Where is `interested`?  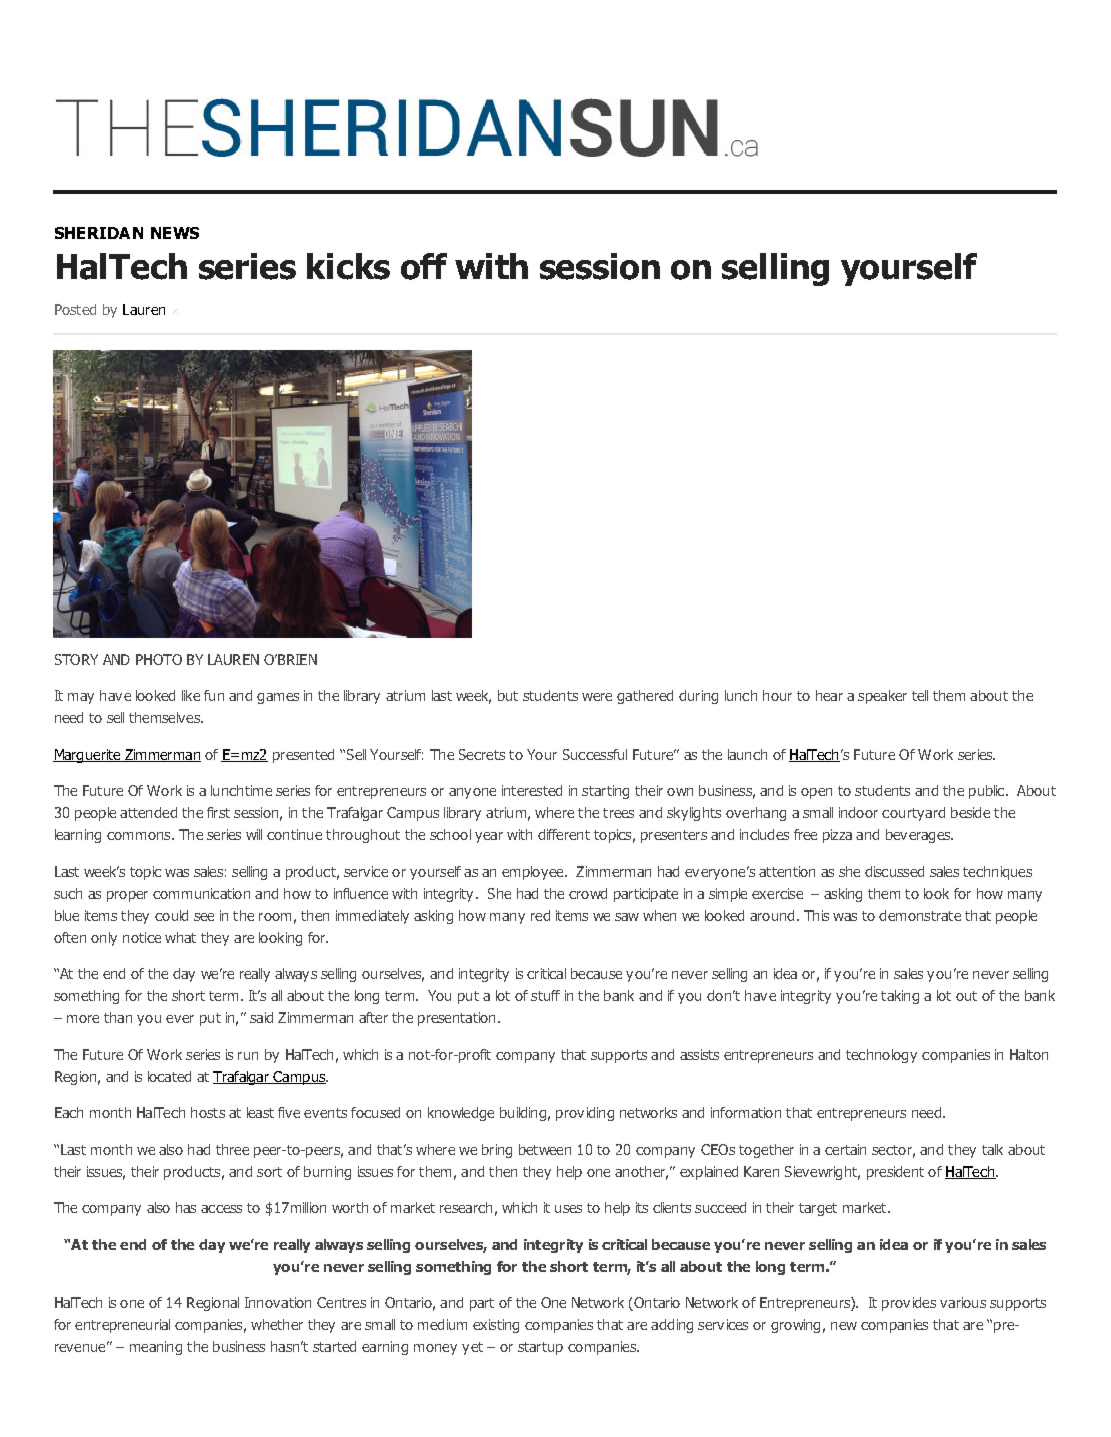
interested is located at coordinates (532, 790).
